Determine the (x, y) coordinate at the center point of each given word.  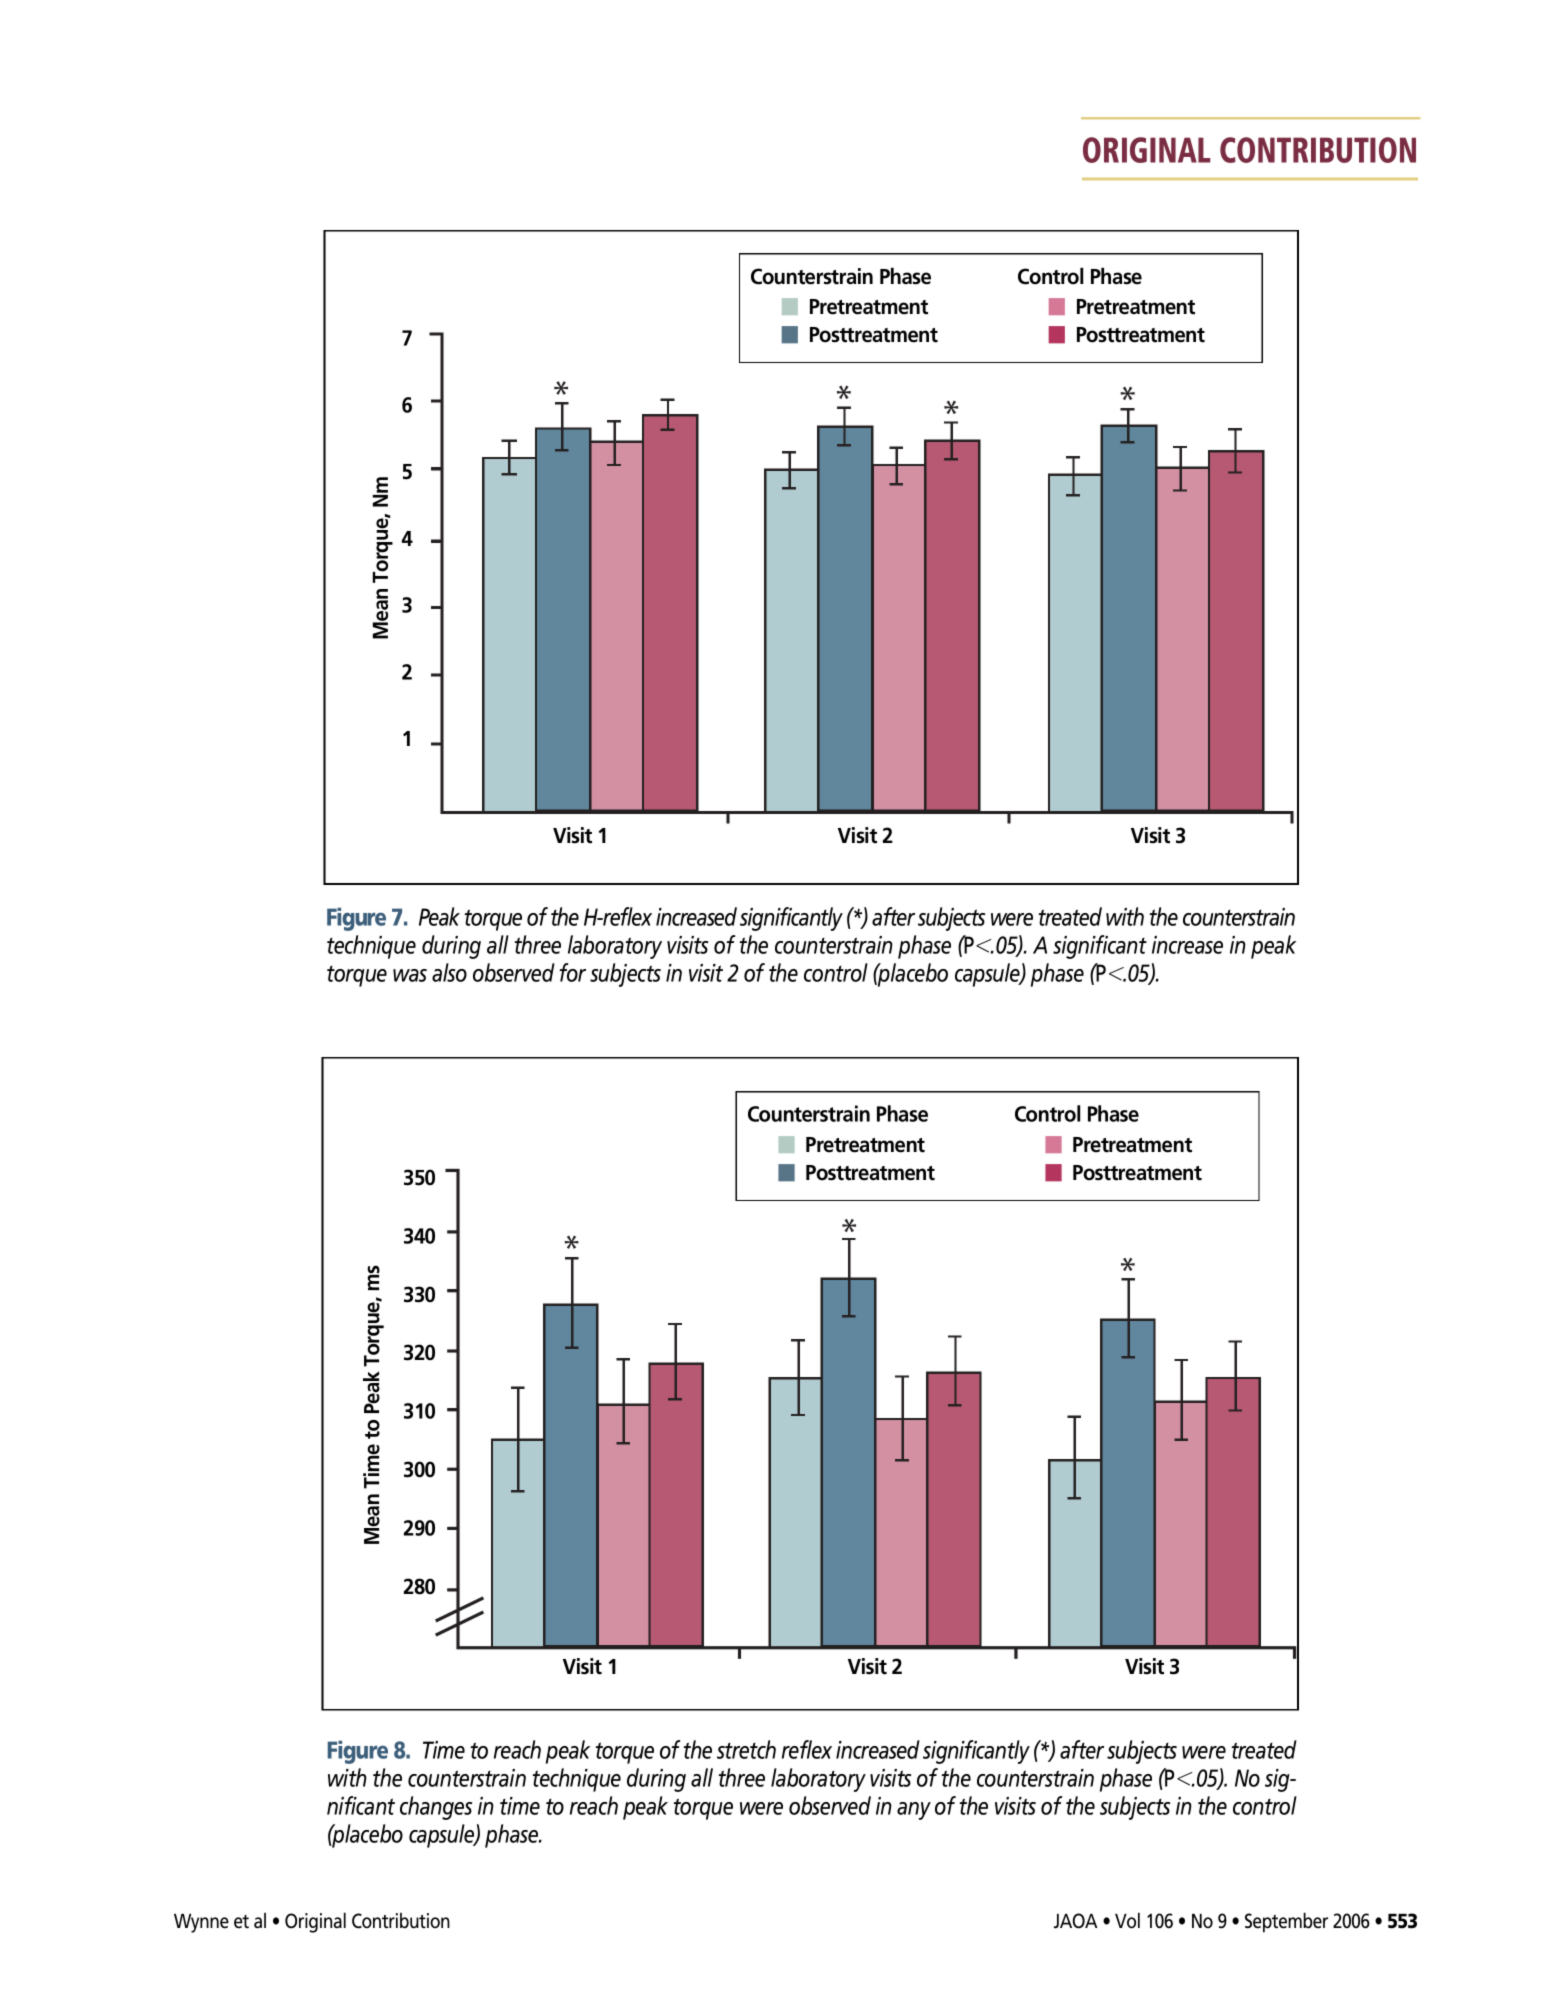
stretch (746, 1749)
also (449, 972)
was (410, 975)
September (1286, 1922)
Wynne (201, 1923)
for (572, 972)
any (914, 1811)
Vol (1127, 1920)
